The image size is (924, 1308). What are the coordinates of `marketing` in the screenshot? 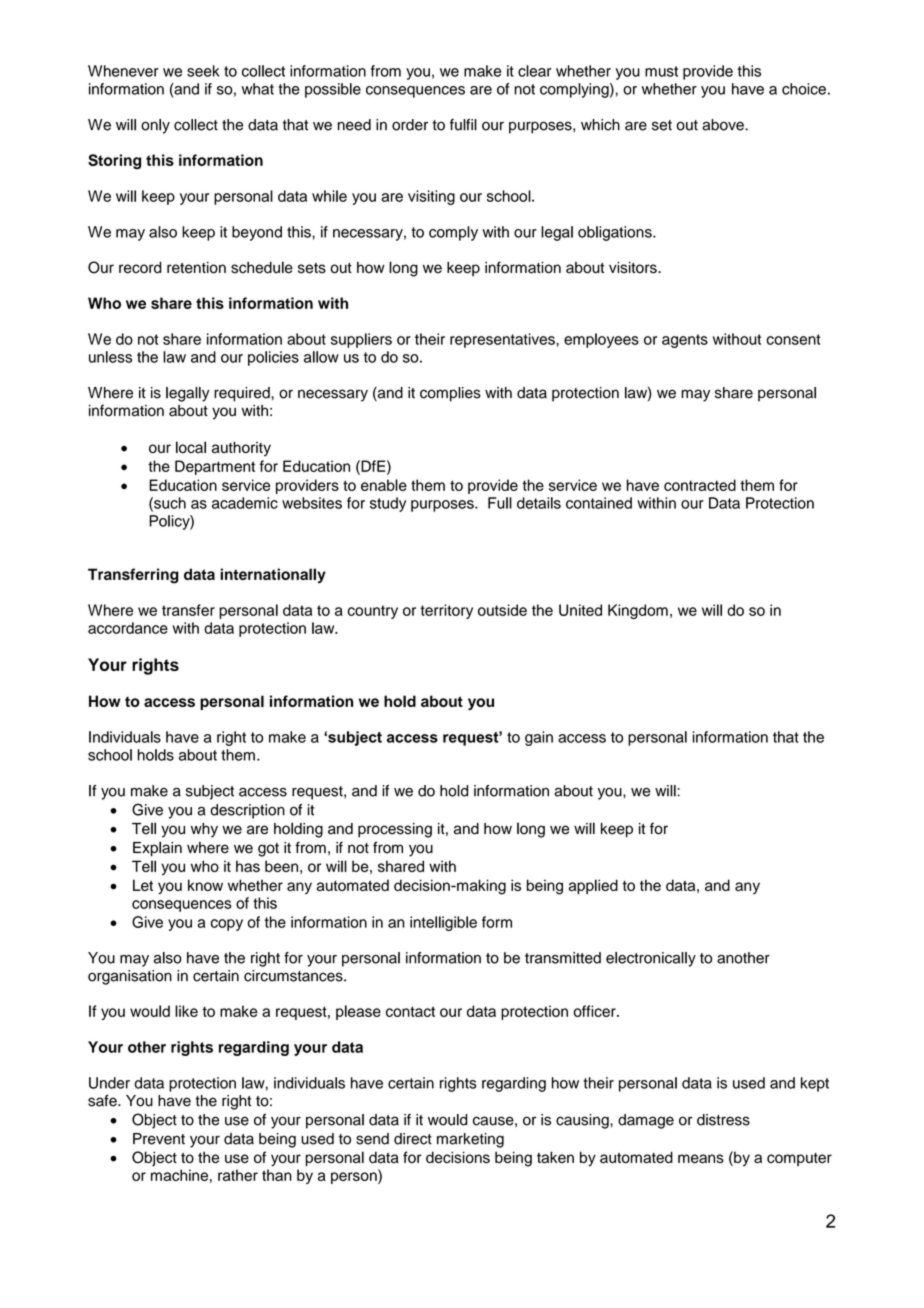 It's located at (470, 1140).
